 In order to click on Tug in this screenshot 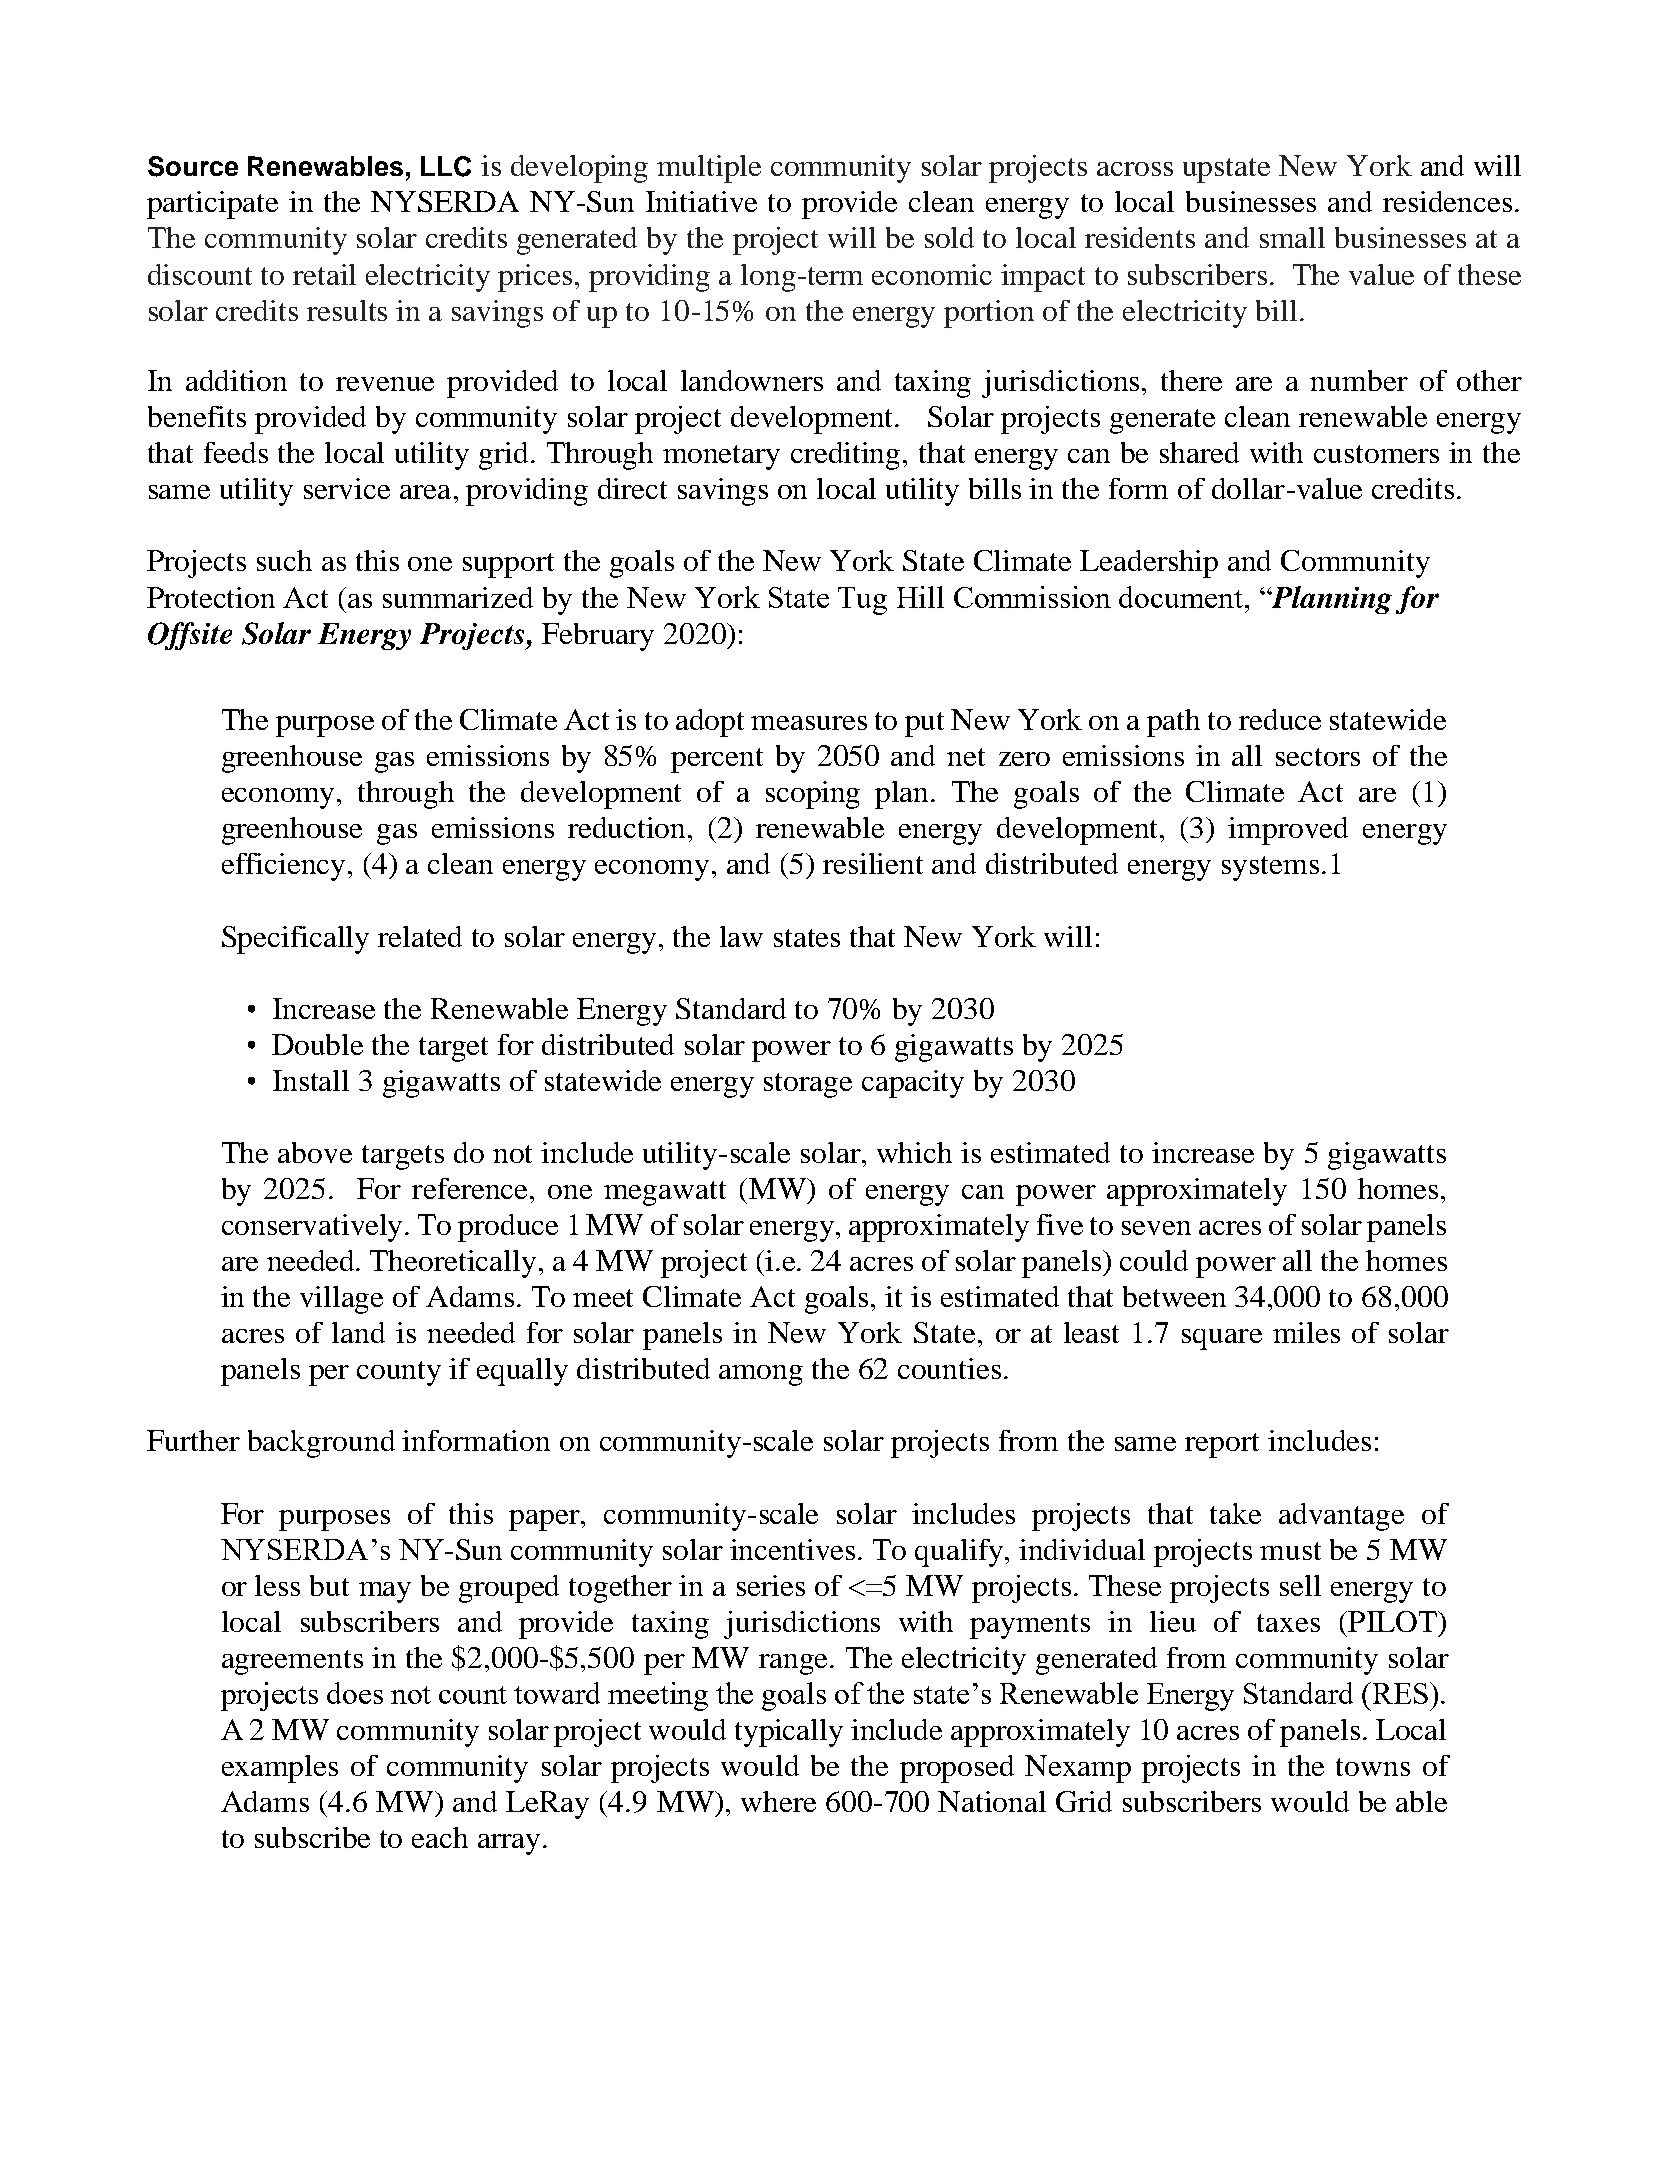, I will do `click(862, 601)`.
